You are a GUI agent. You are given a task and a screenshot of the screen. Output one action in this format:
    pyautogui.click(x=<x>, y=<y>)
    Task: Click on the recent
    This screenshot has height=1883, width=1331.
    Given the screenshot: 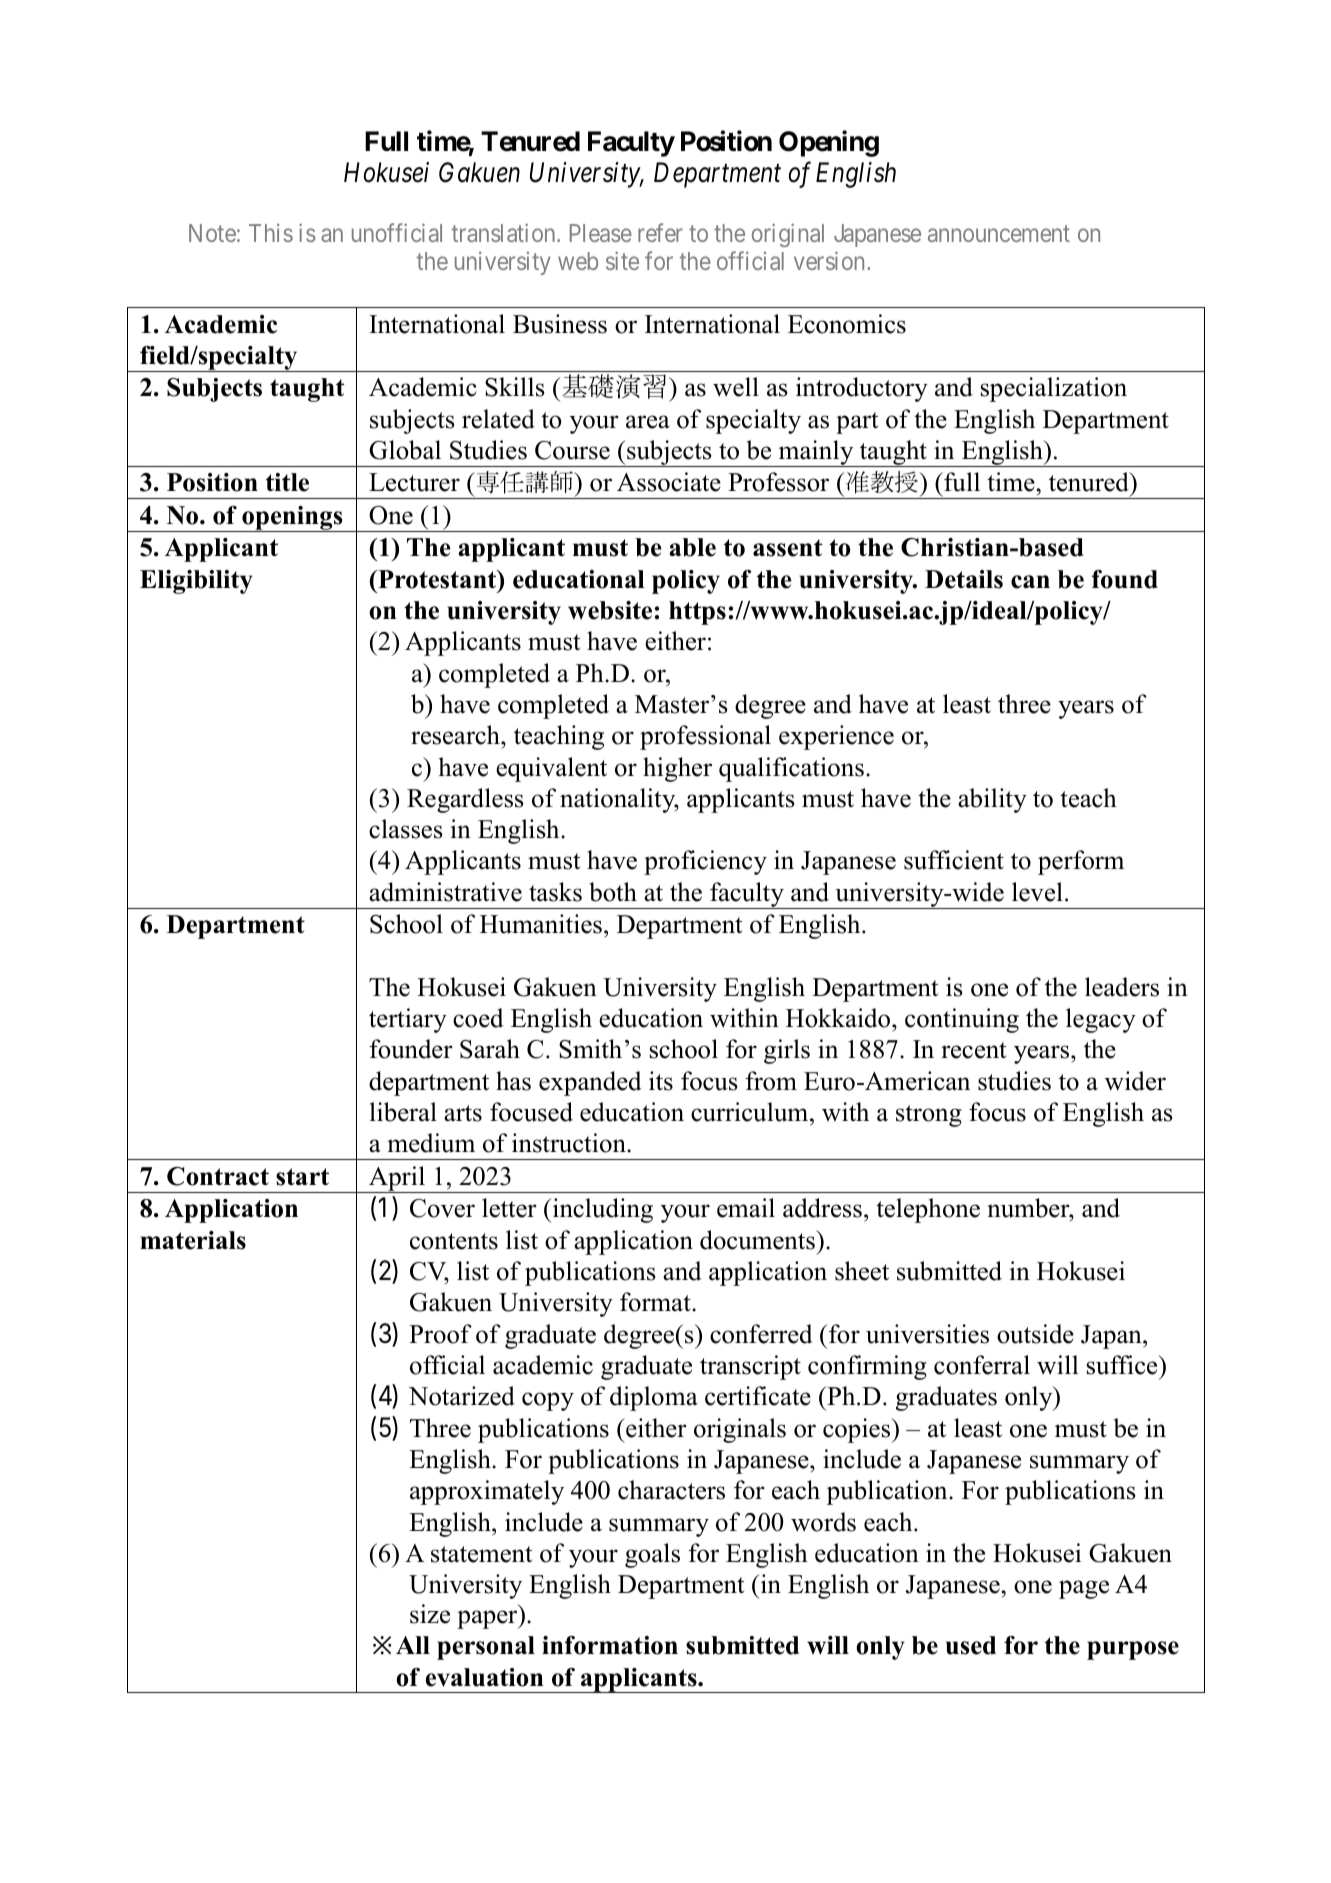 What is the action you would take?
    pyautogui.click(x=973, y=1050)
